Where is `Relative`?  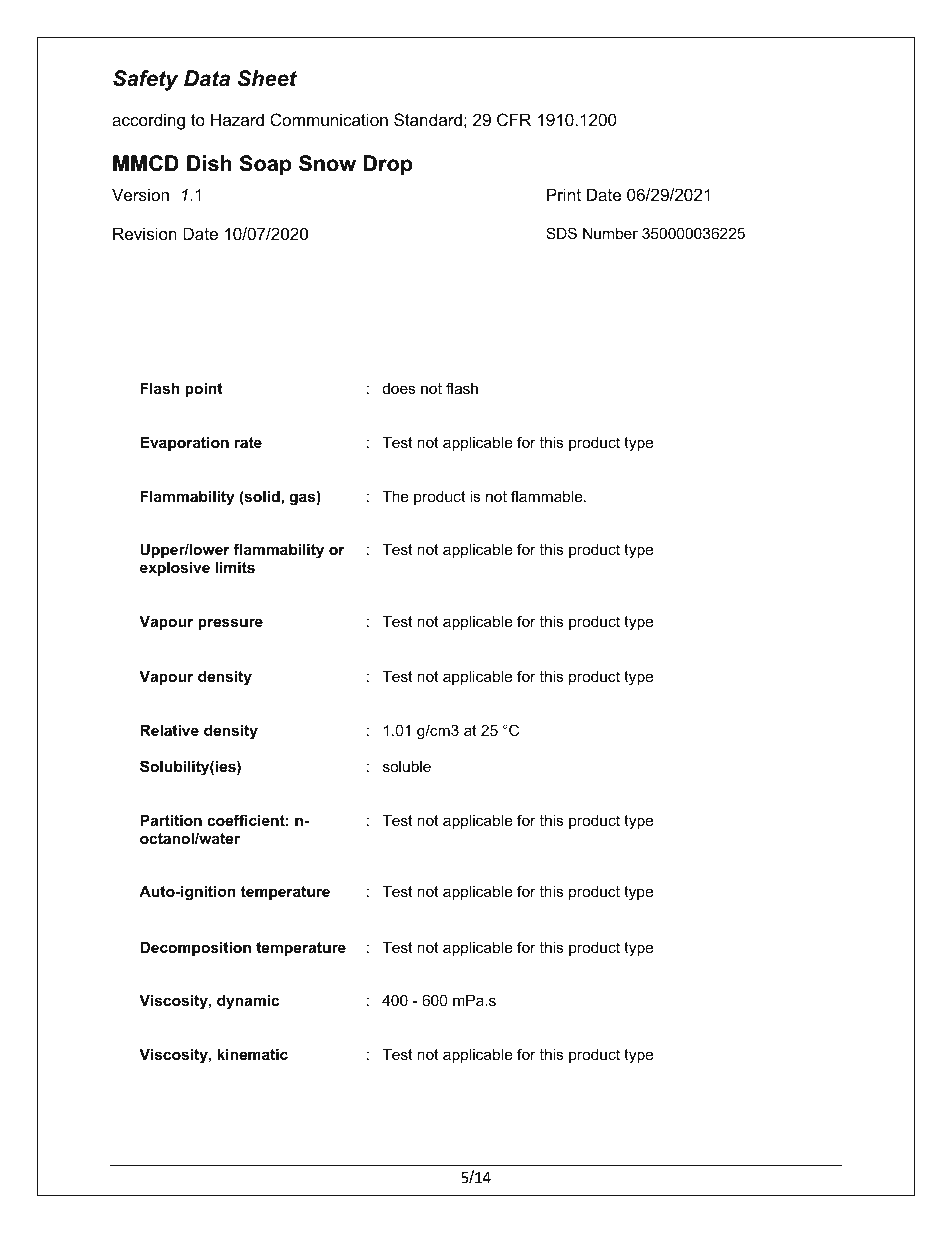 Relative is located at coordinates (169, 730).
